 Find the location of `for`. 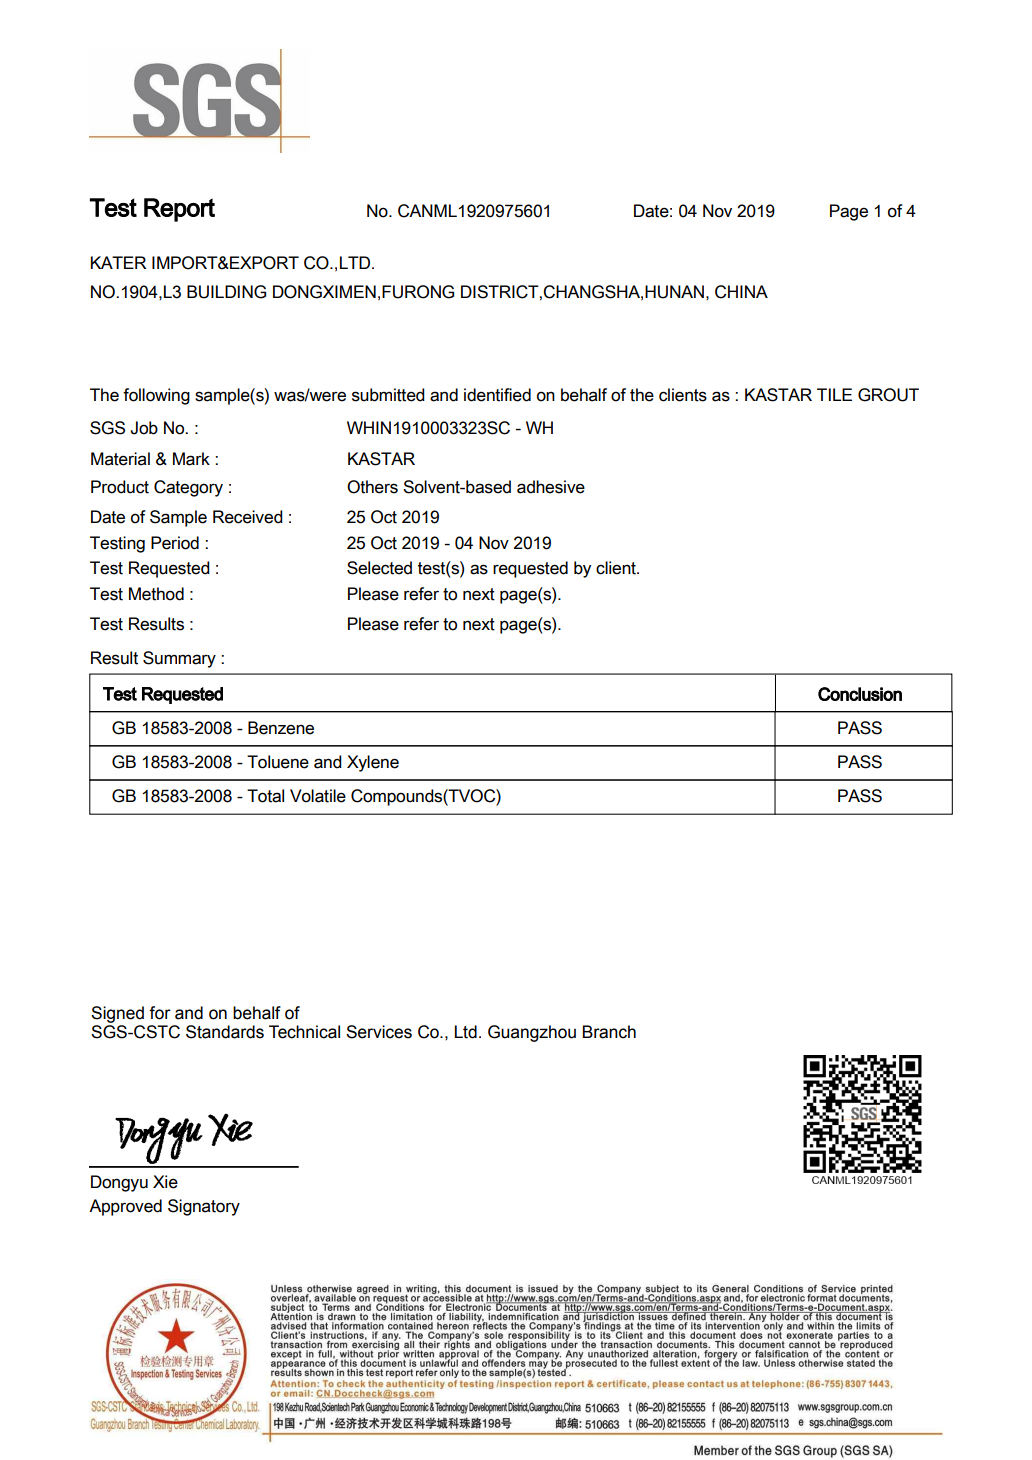

for is located at coordinates (160, 1013).
